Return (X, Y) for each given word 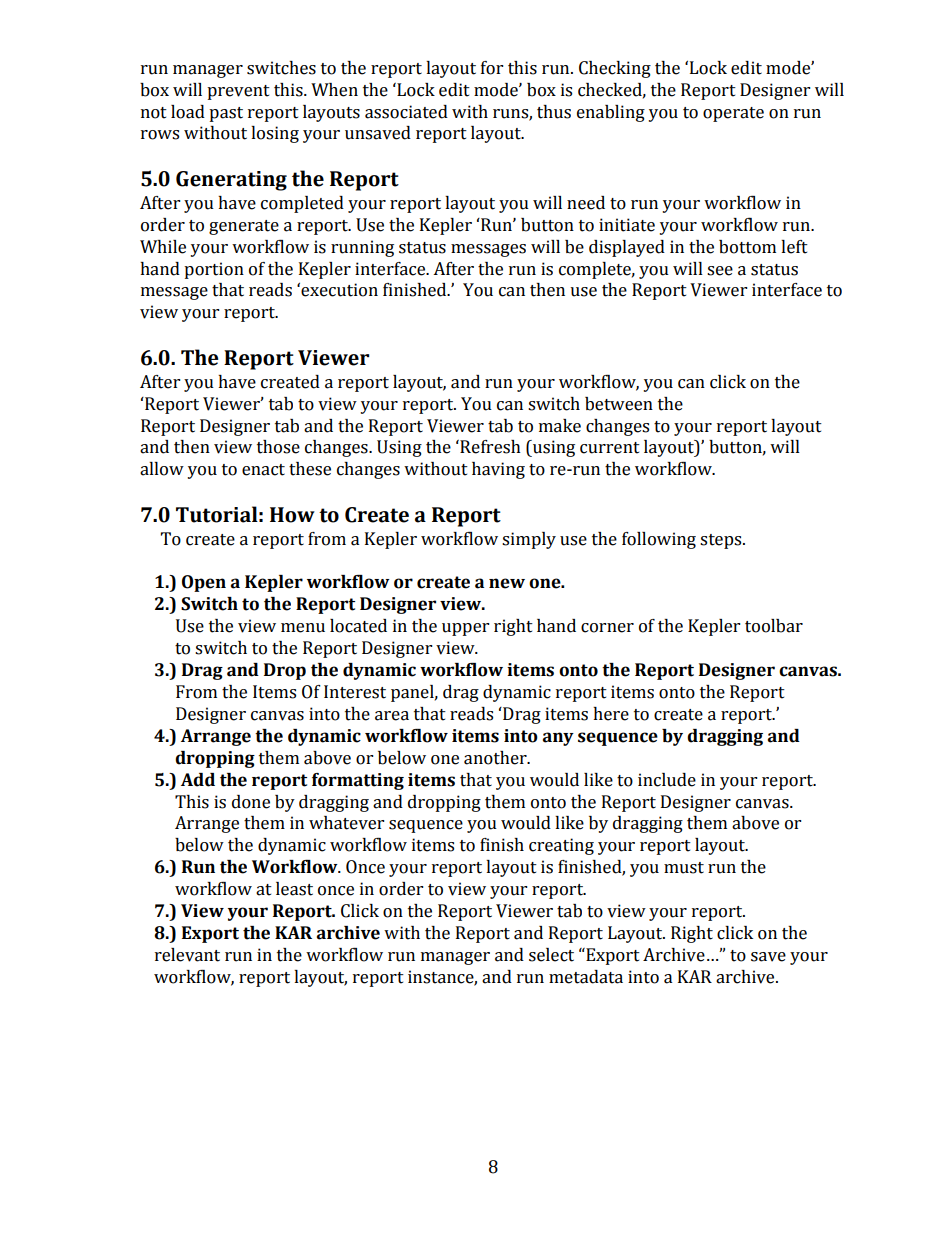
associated (406, 112)
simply (529, 540)
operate (733, 114)
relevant (187, 955)
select (551, 955)
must (684, 868)
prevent (238, 92)
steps (722, 541)
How (292, 515)
